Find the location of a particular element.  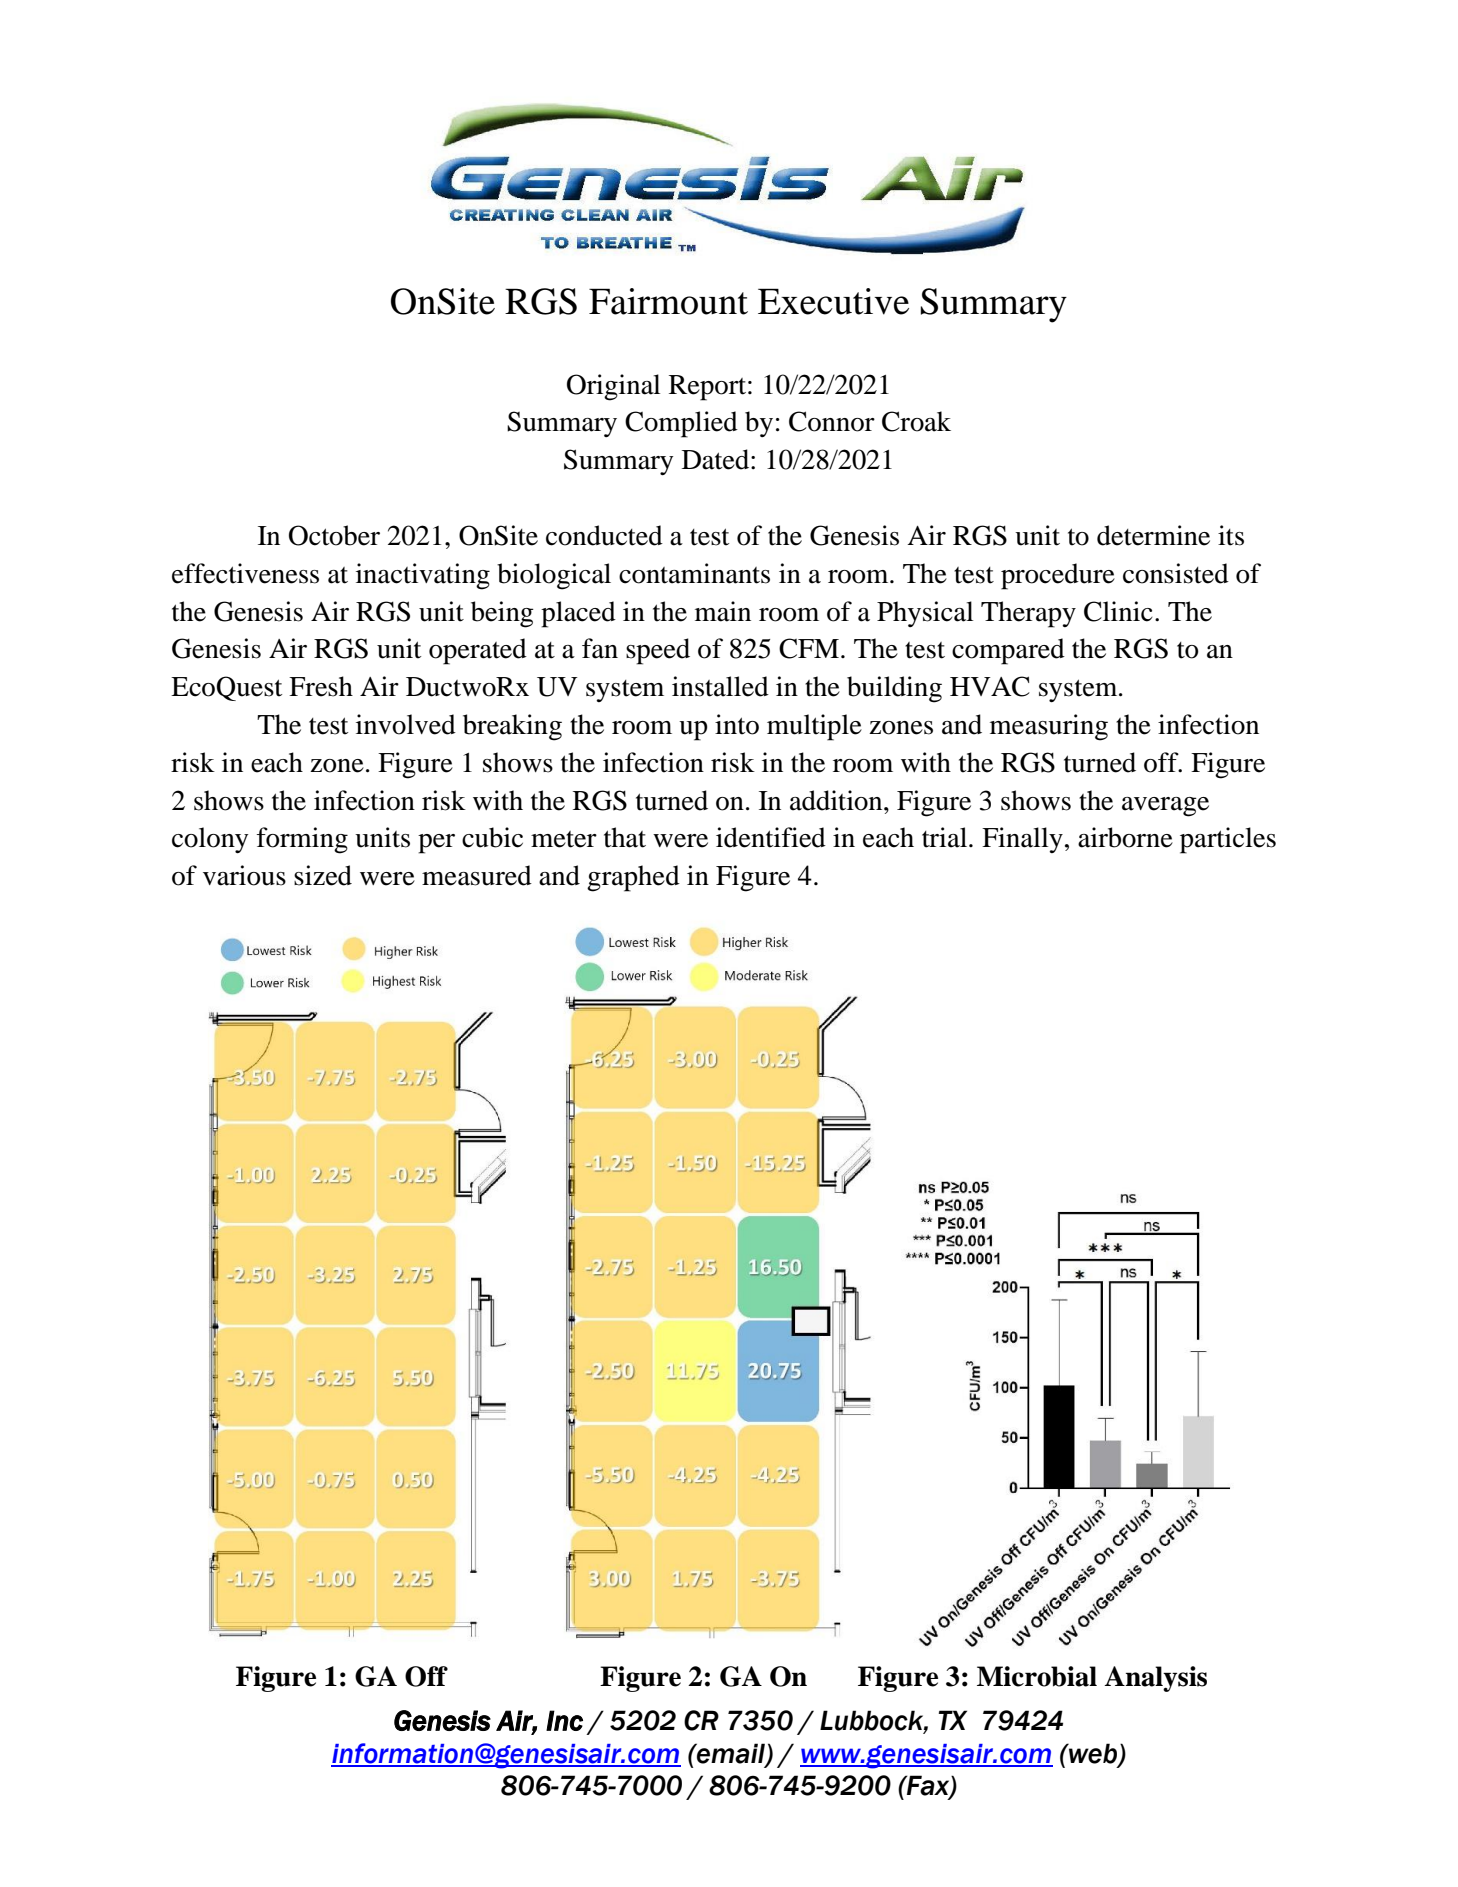

Croak is located at coordinates (916, 421).
